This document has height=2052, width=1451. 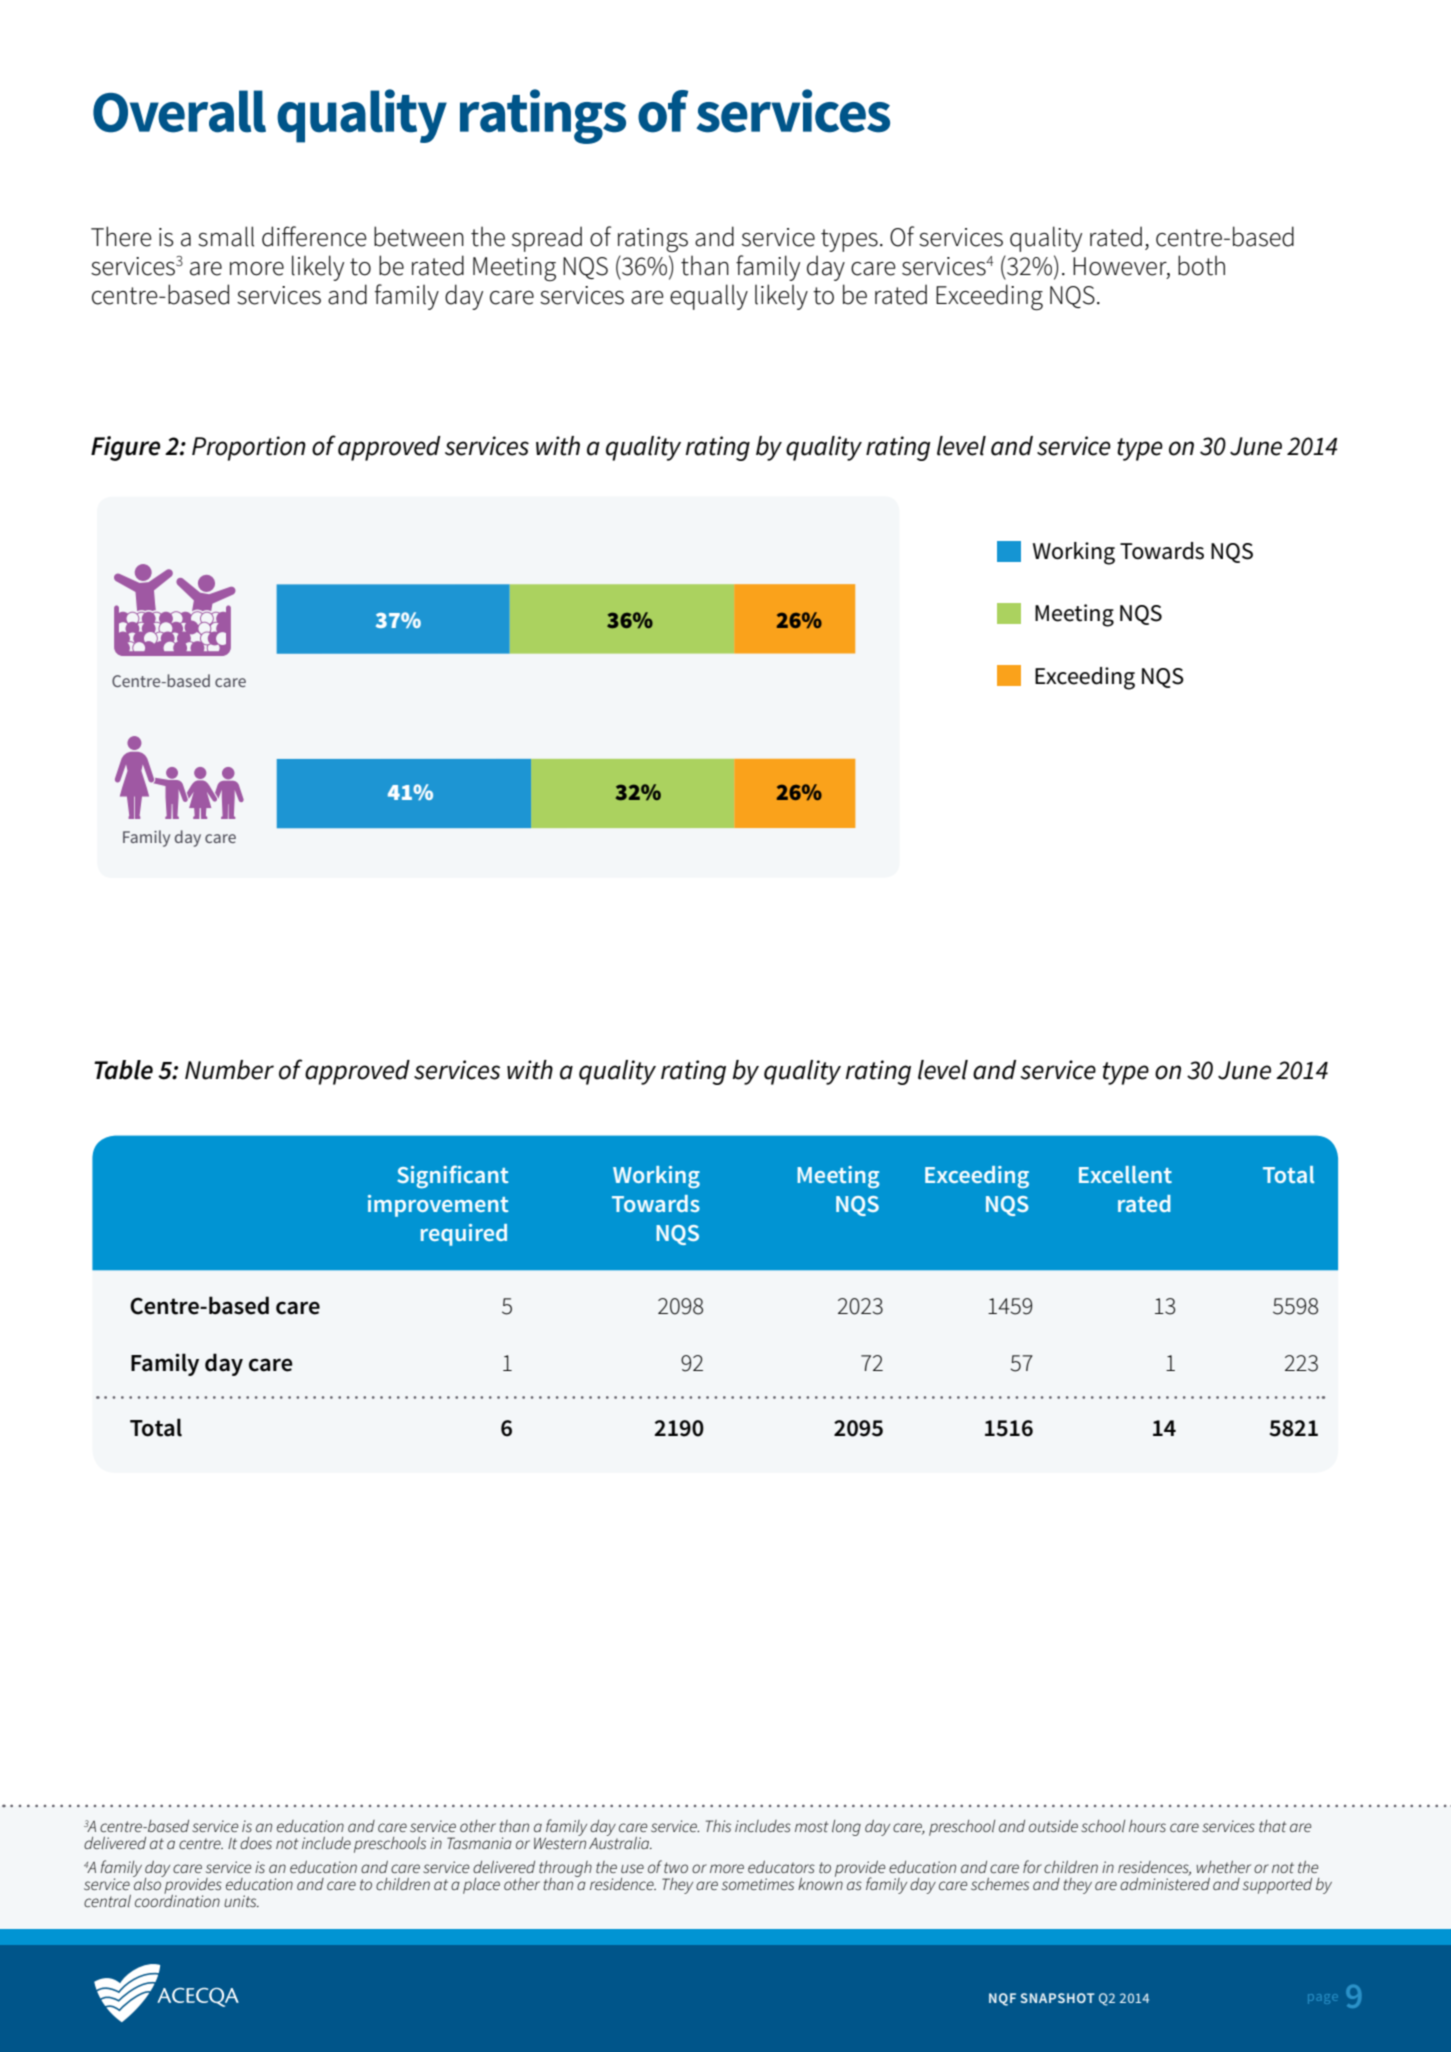 What do you see at coordinates (1147, 1826) in the document?
I see `hours` at bounding box center [1147, 1826].
